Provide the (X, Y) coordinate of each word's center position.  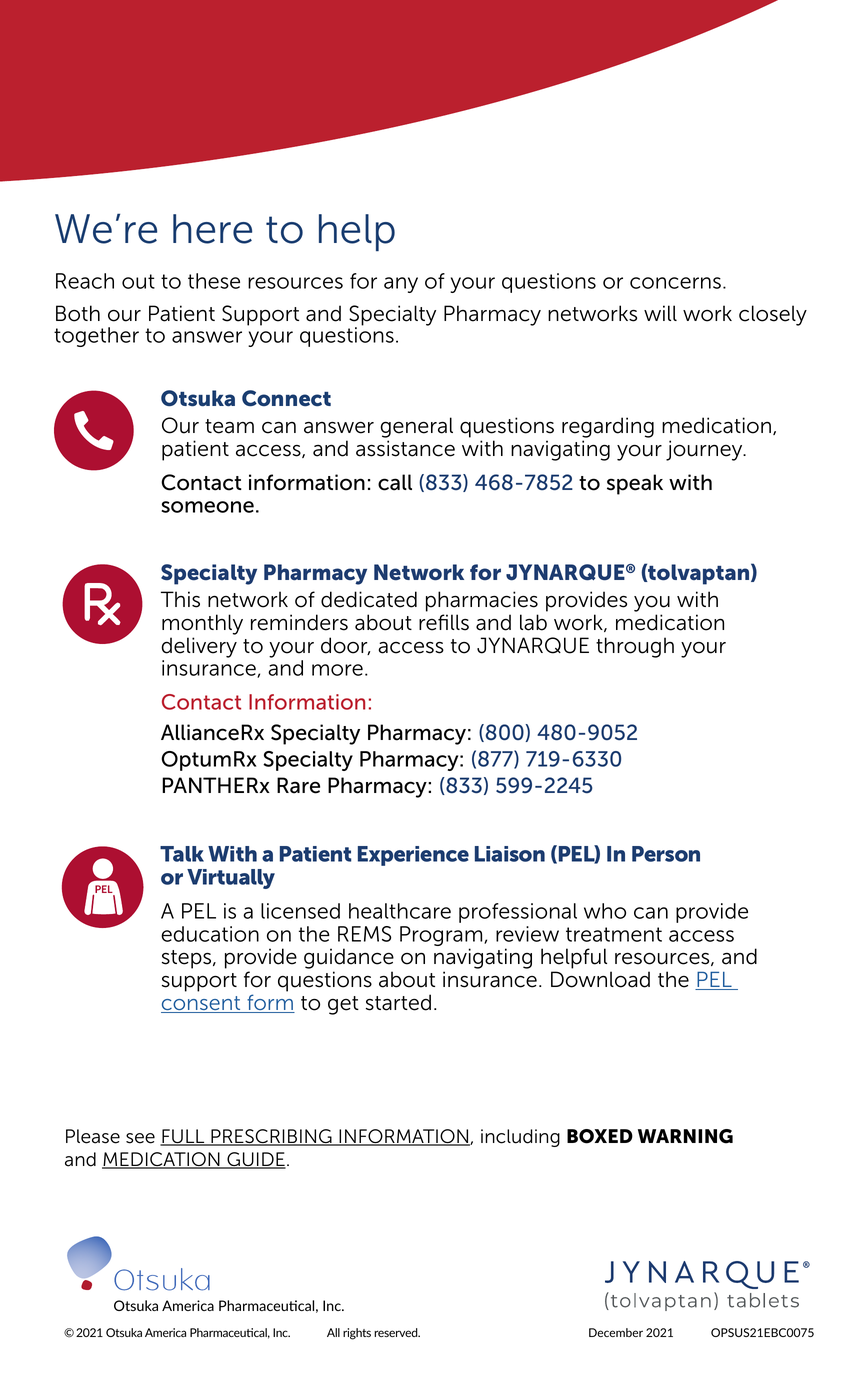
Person (666, 854)
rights (357, 1334)
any (401, 285)
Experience (413, 856)
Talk (182, 854)
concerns (675, 283)
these (214, 281)
